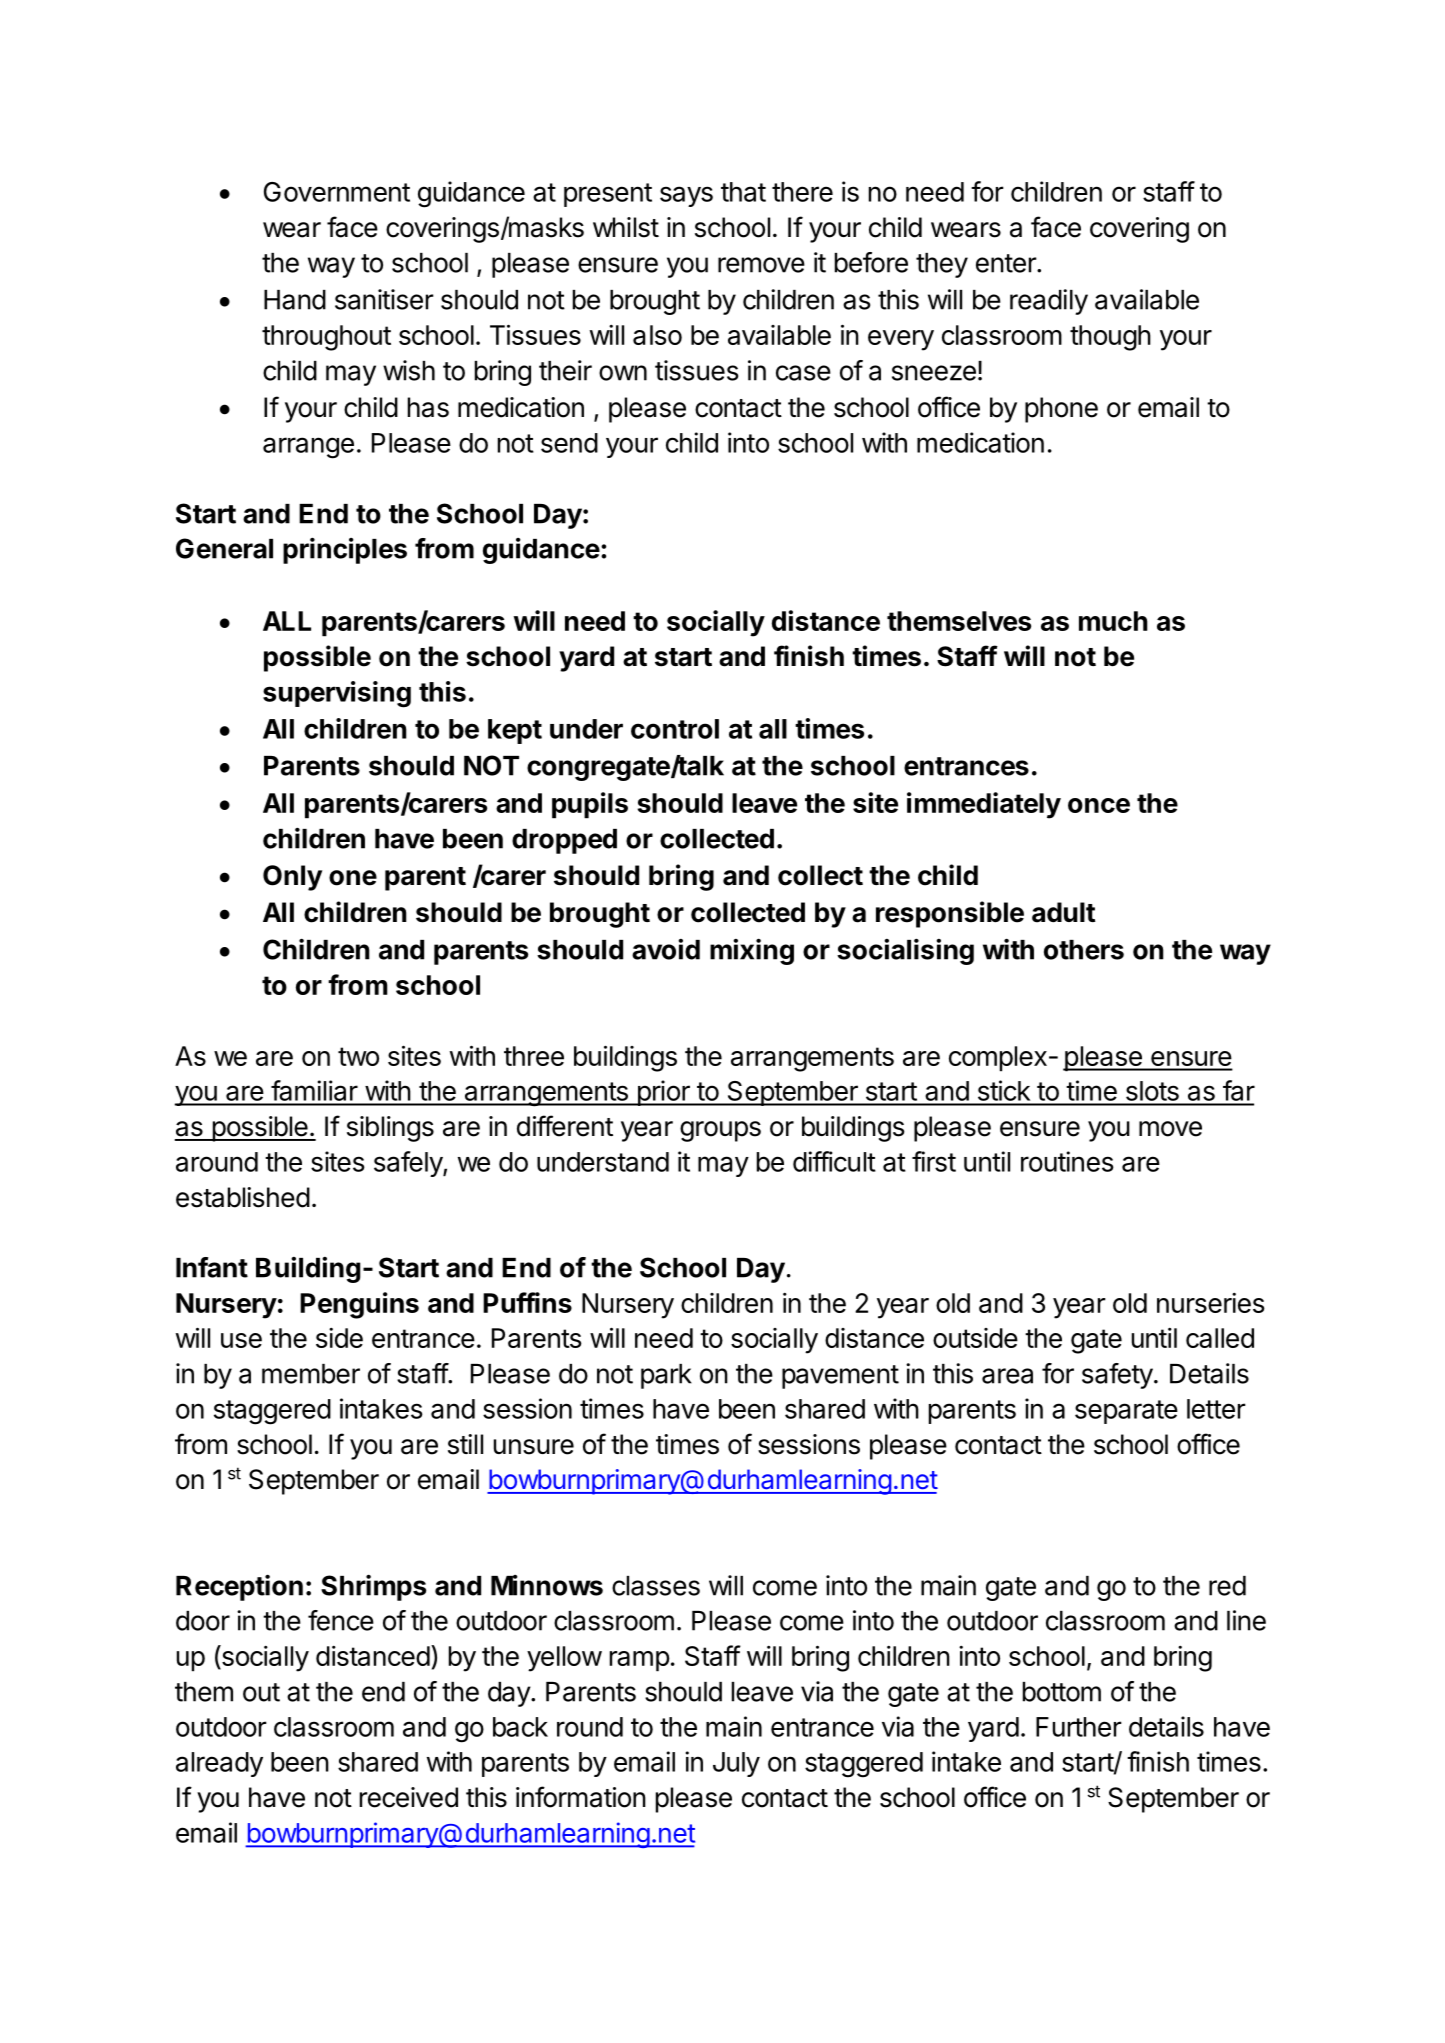  I want to click on Government, so click(337, 192).
